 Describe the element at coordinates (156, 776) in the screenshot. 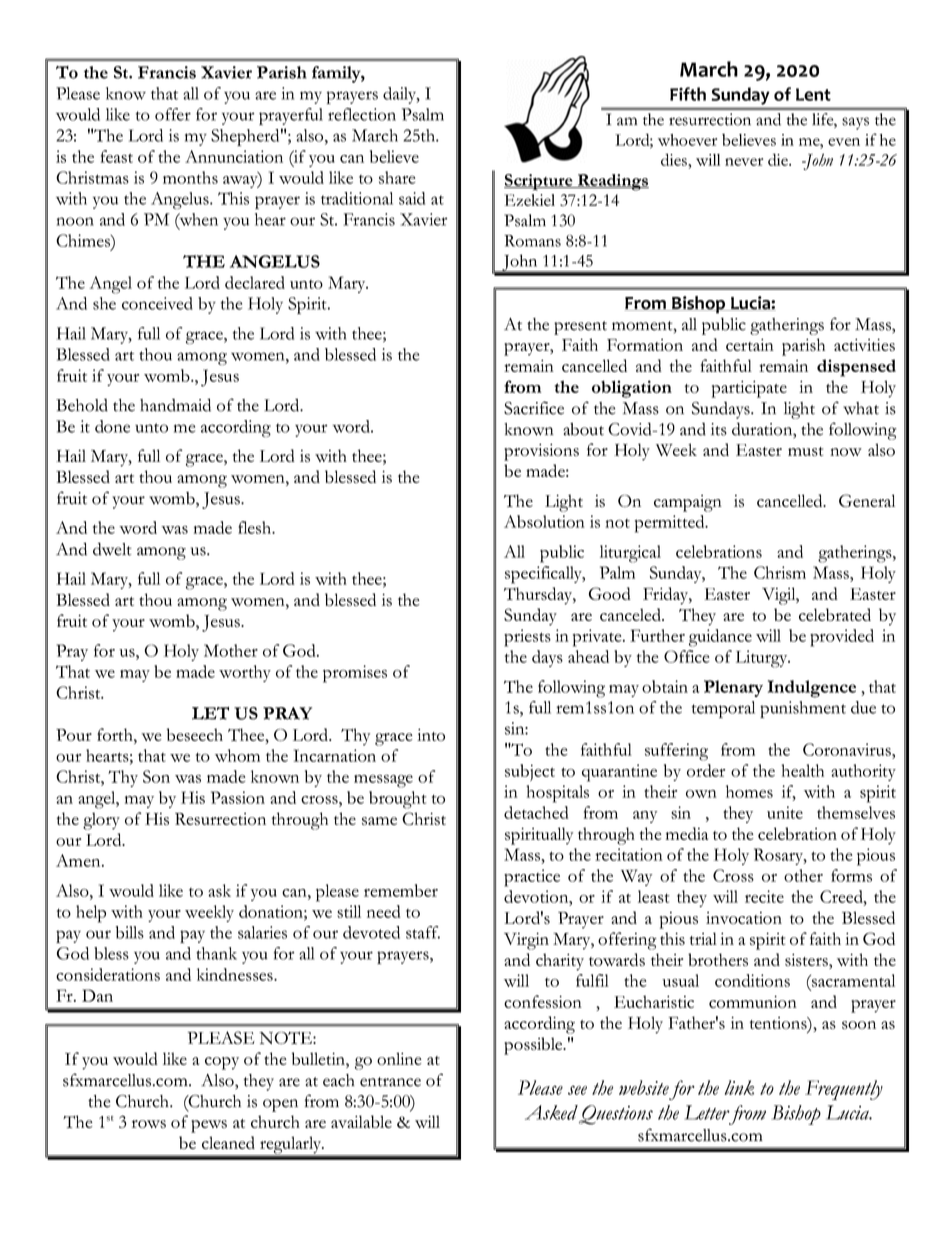

I see `Son` at that location.
